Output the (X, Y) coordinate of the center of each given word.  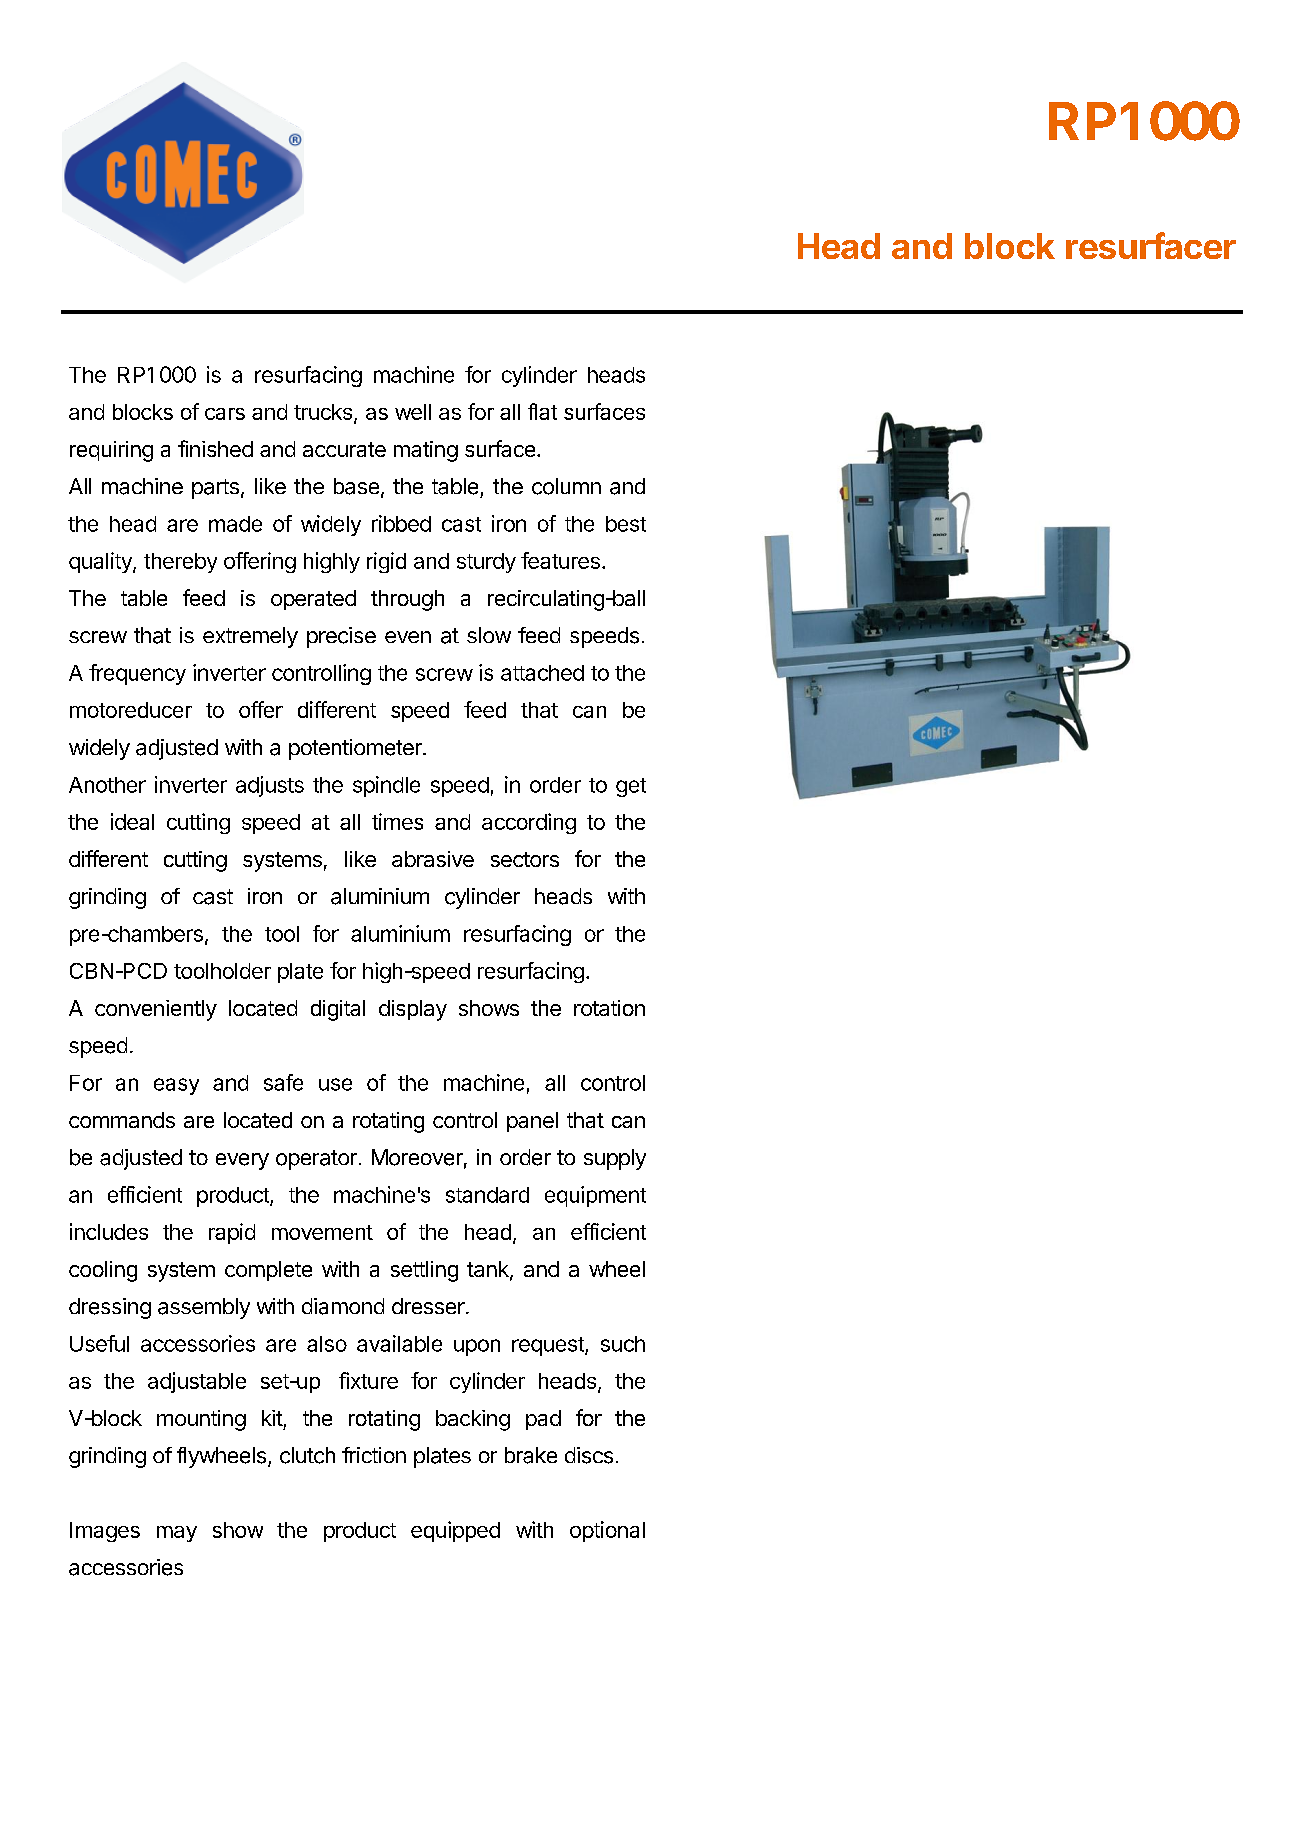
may (177, 1534)
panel (532, 1122)
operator (316, 1160)
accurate (344, 449)
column (566, 486)
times (397, 821)
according (529, 823)
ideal (132, 821)
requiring (111, 451)
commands (122, 1120)
